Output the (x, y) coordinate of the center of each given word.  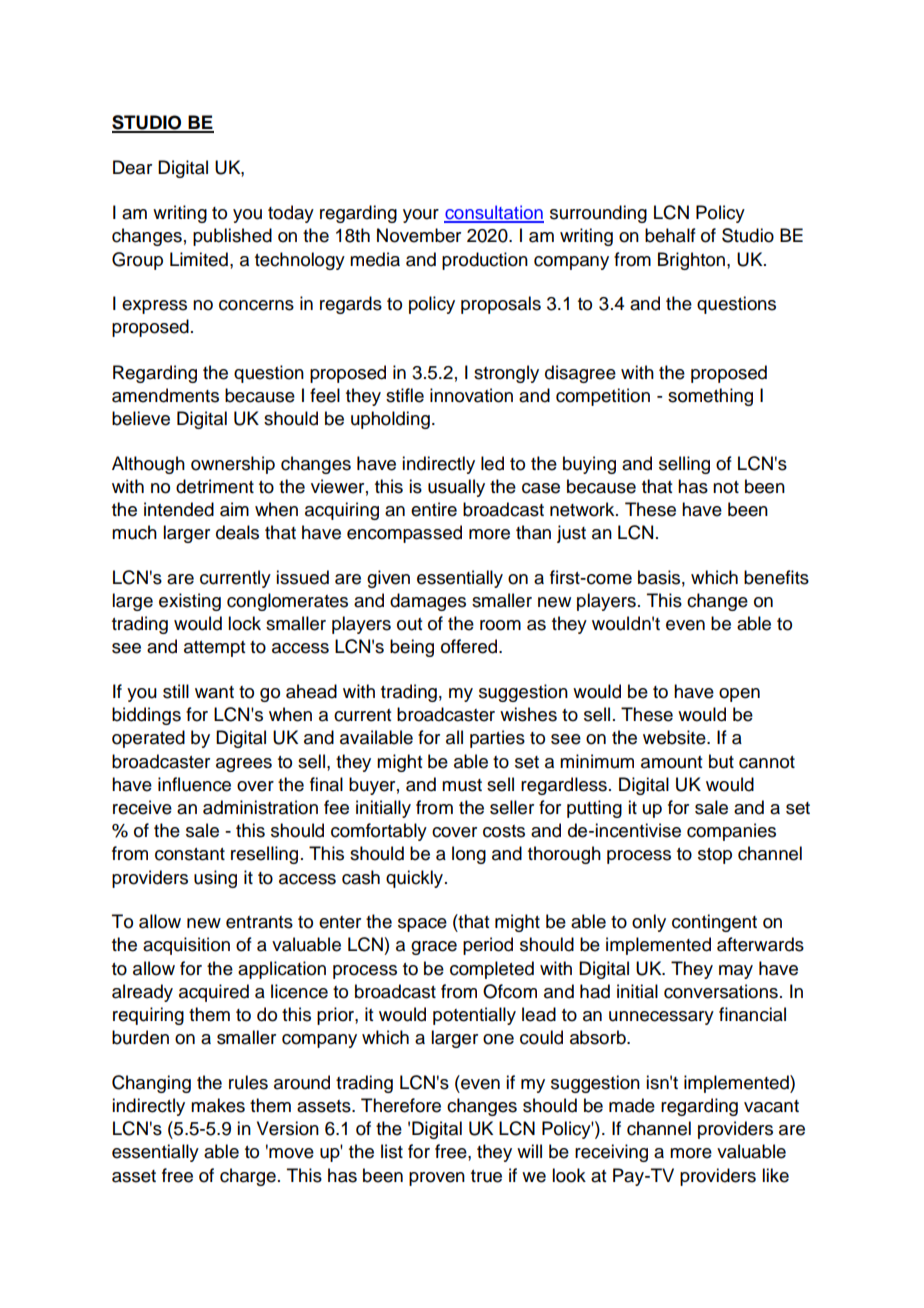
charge (248, 1177)
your (421, 216)
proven (437, 1179)
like (775, 1175)
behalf (670, 235)
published (232, 237)
